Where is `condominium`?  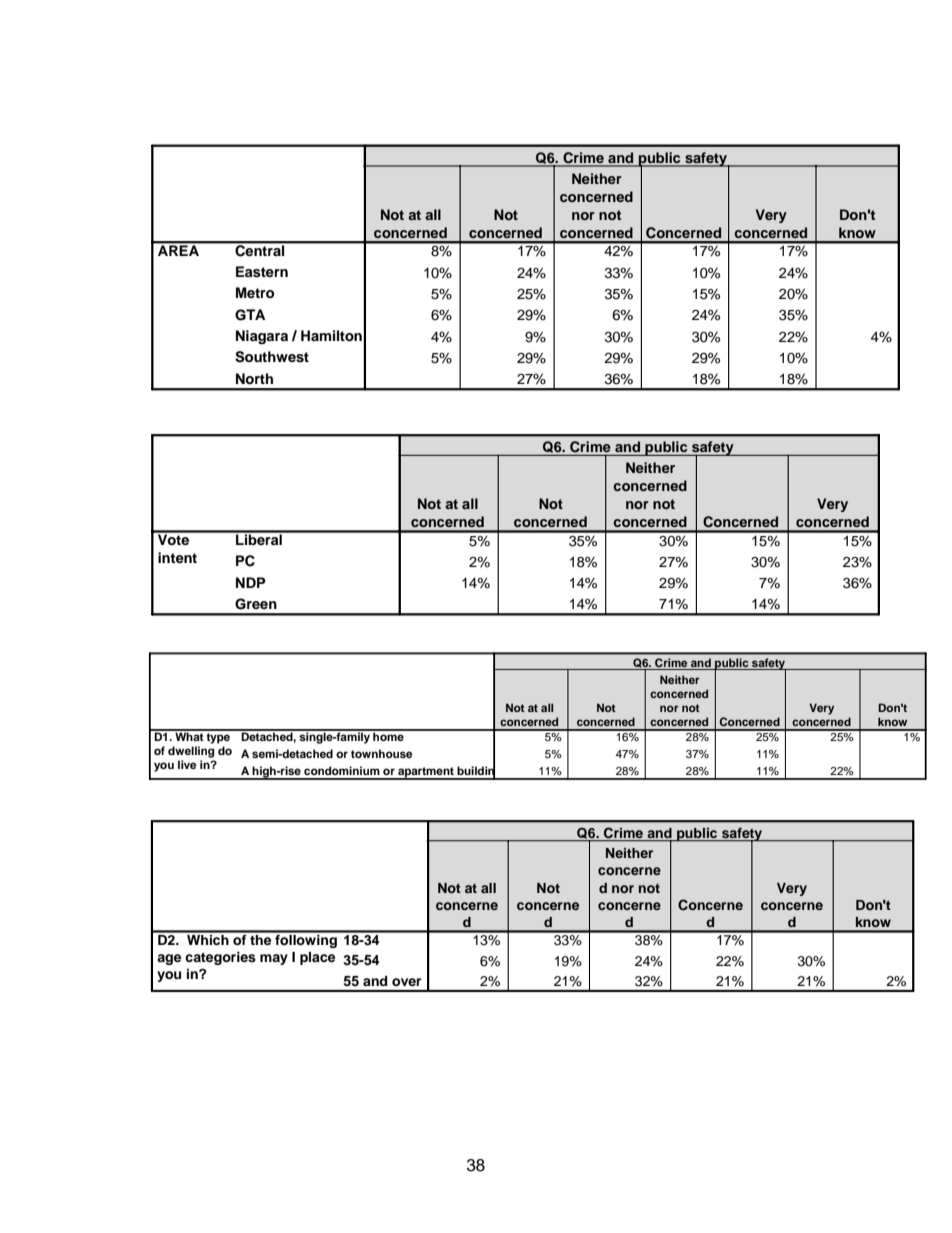 condominium is located at coordinates (342, 770).
